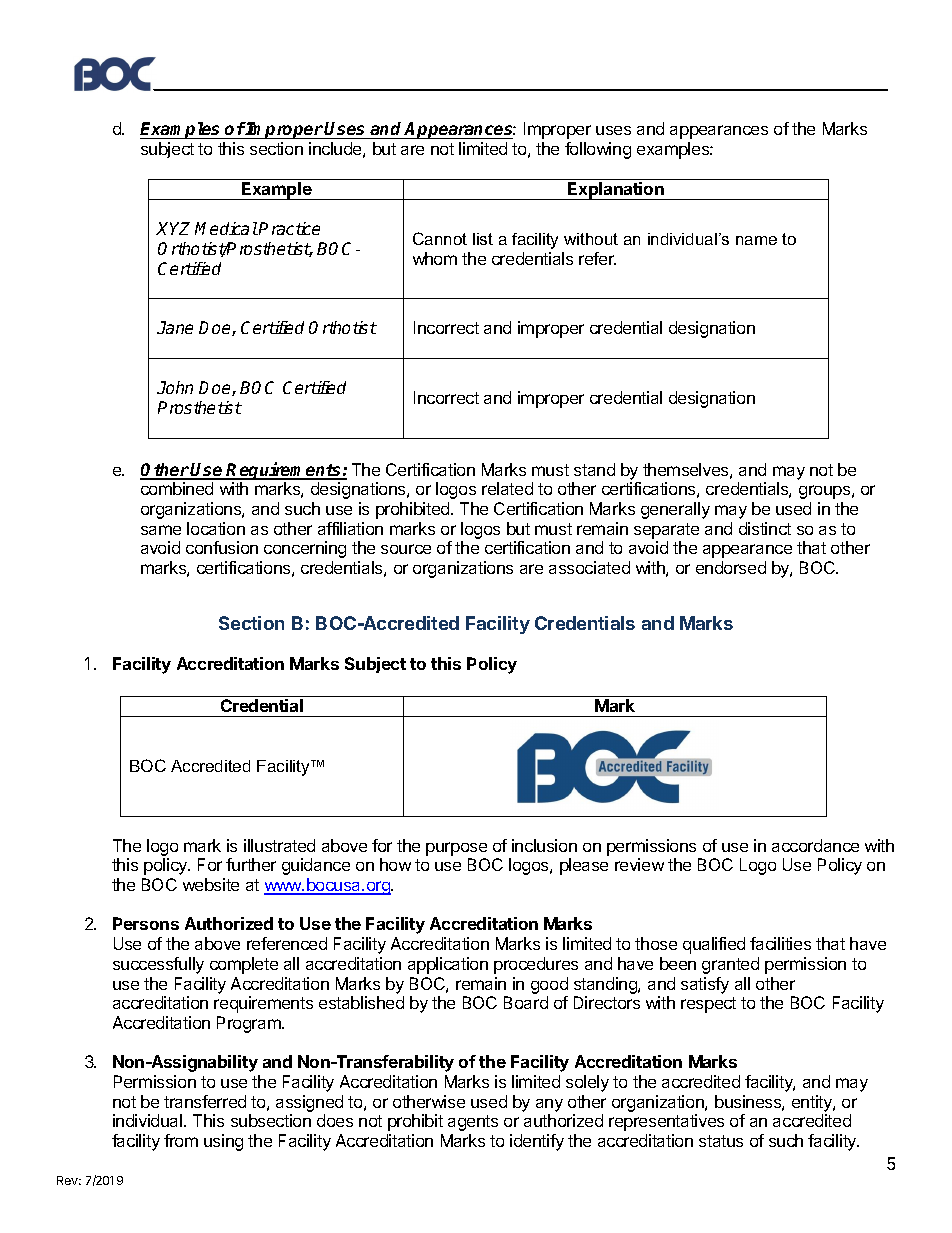  Describe the element at coordinates (714, 945) in the screenshot. I see `qualified` at that location.
